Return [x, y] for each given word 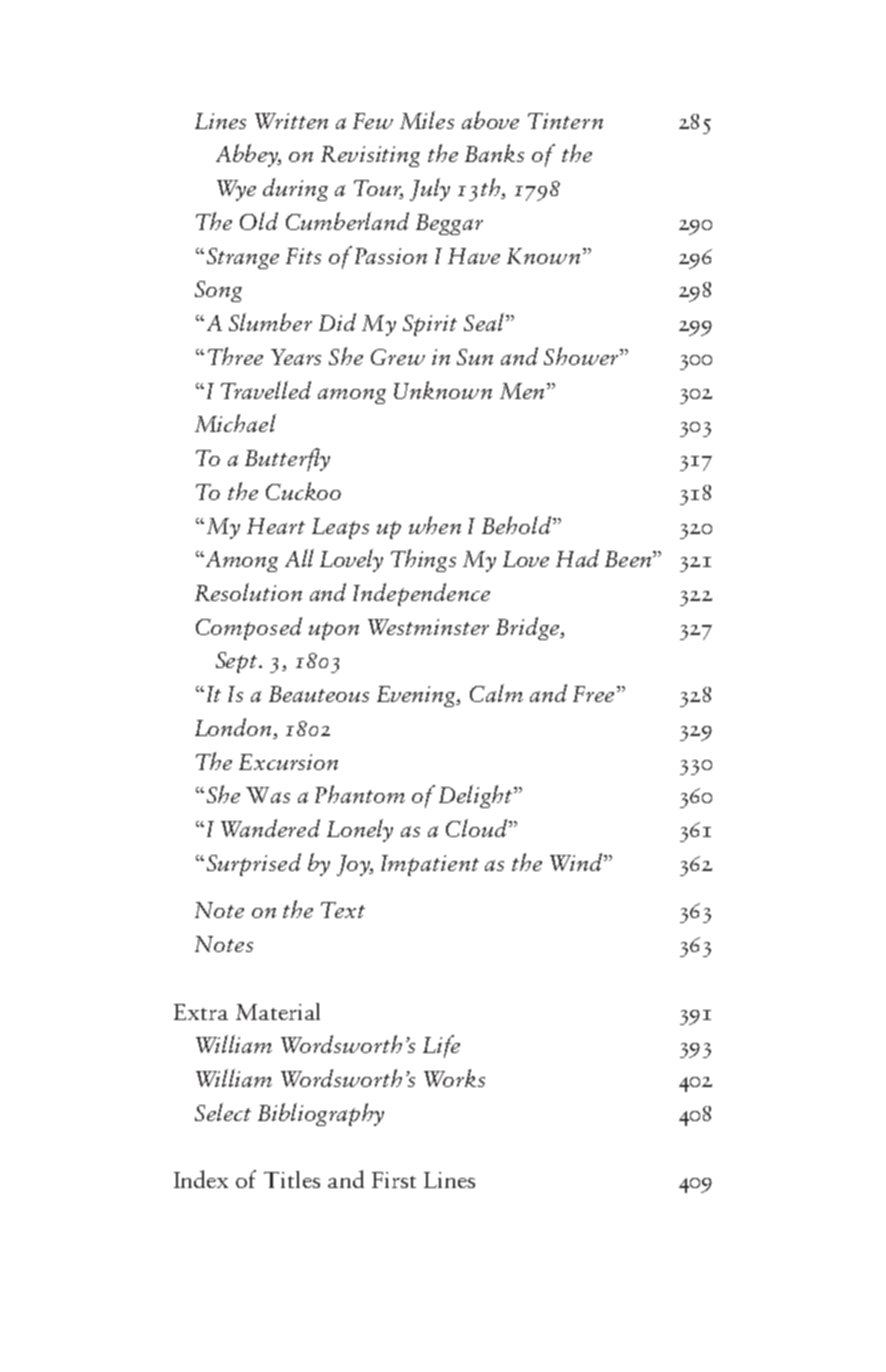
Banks [494, 153]
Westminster [428, 627]
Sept [238, 662]
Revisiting [370, 156]
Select [223, 1112]
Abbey [248, 155]
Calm [496, 693]
